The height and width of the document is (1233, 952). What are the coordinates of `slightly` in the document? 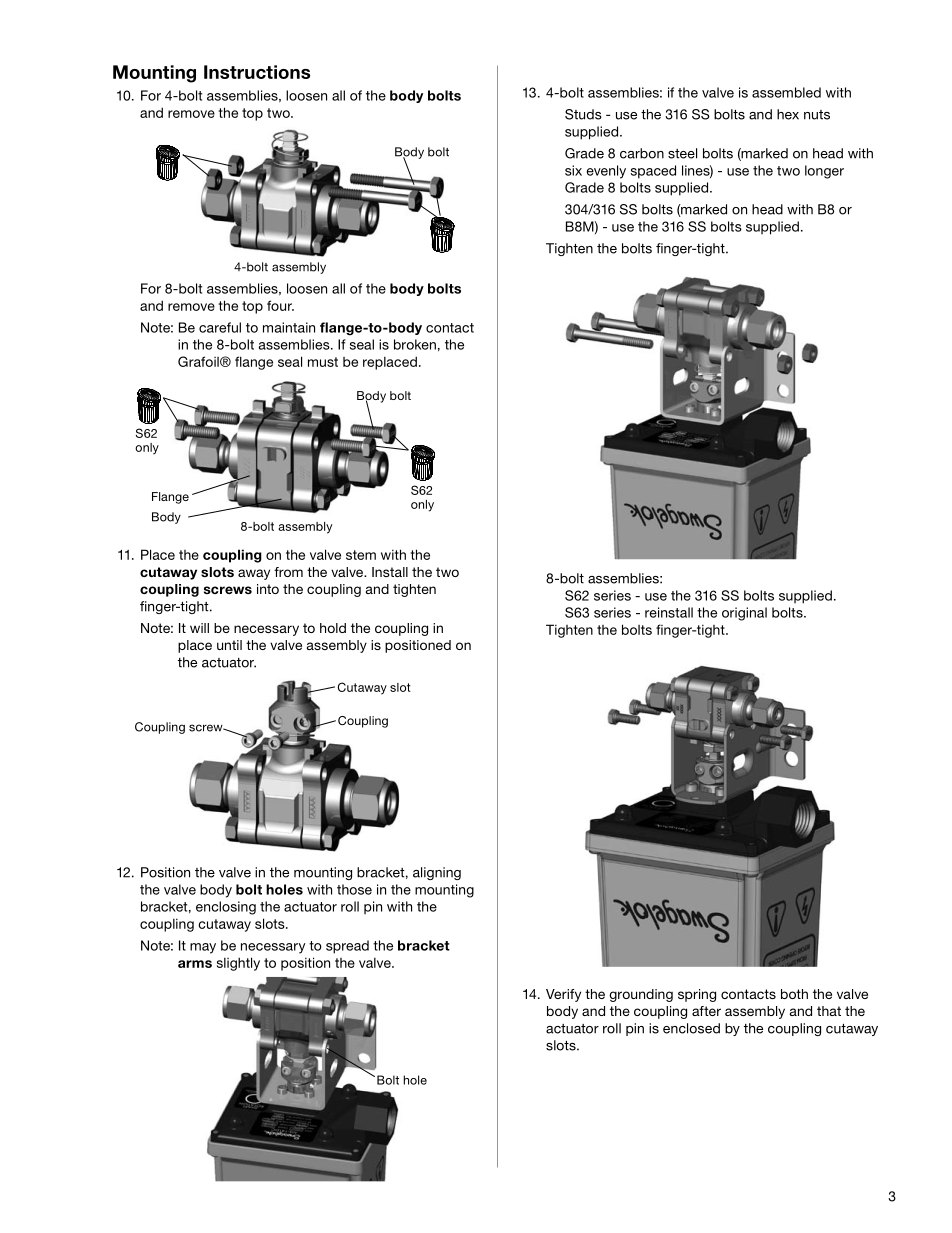 It's located at (238, 964).
